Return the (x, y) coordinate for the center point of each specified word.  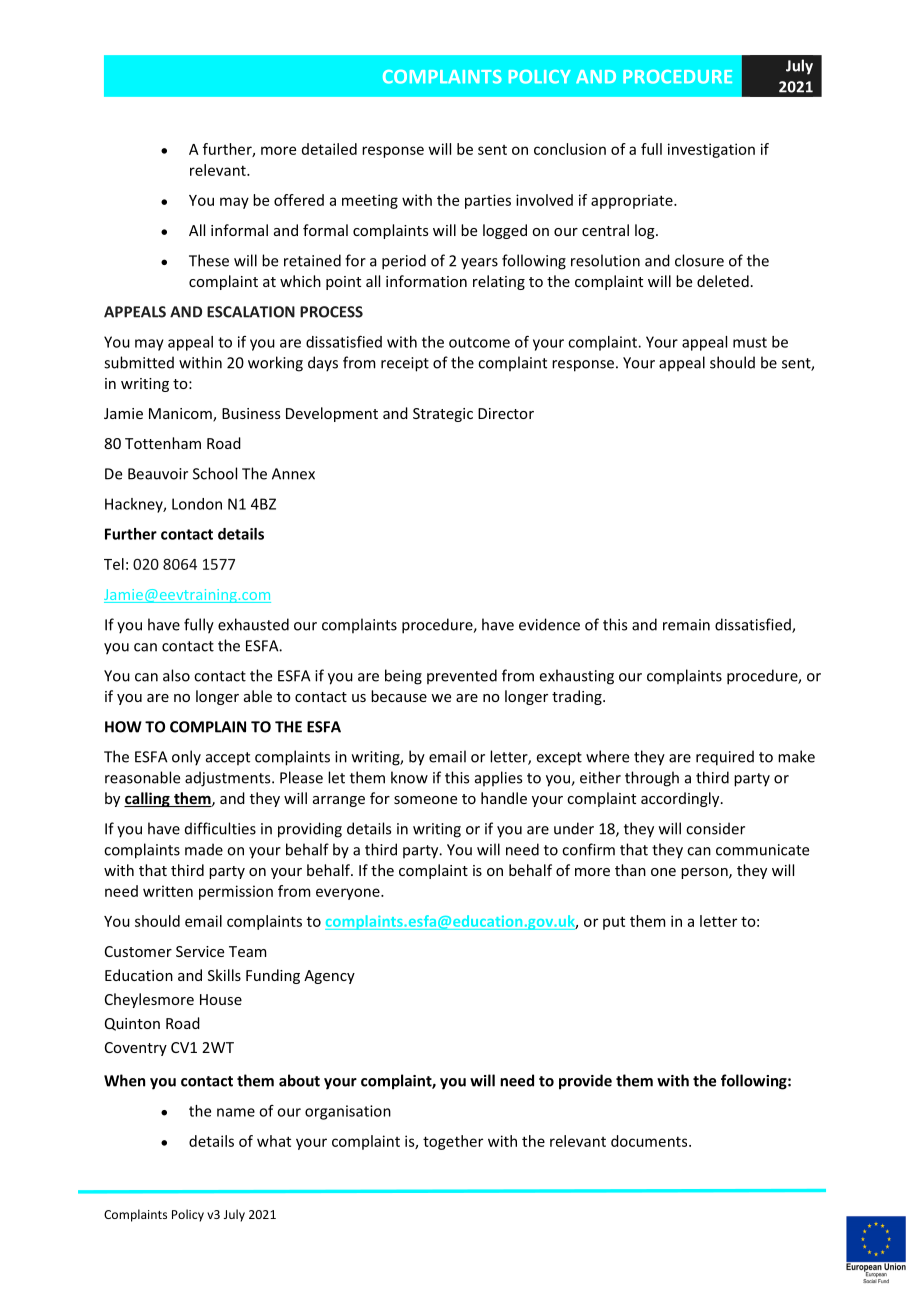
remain (686, 625)
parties (488, 201)
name (236, 1112)
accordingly (681, 799)
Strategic (443, 415)
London (197, 504)
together (453, 1142)
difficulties (220, 828)
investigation (711, 150)
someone (425, 800)
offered (299, 200)
